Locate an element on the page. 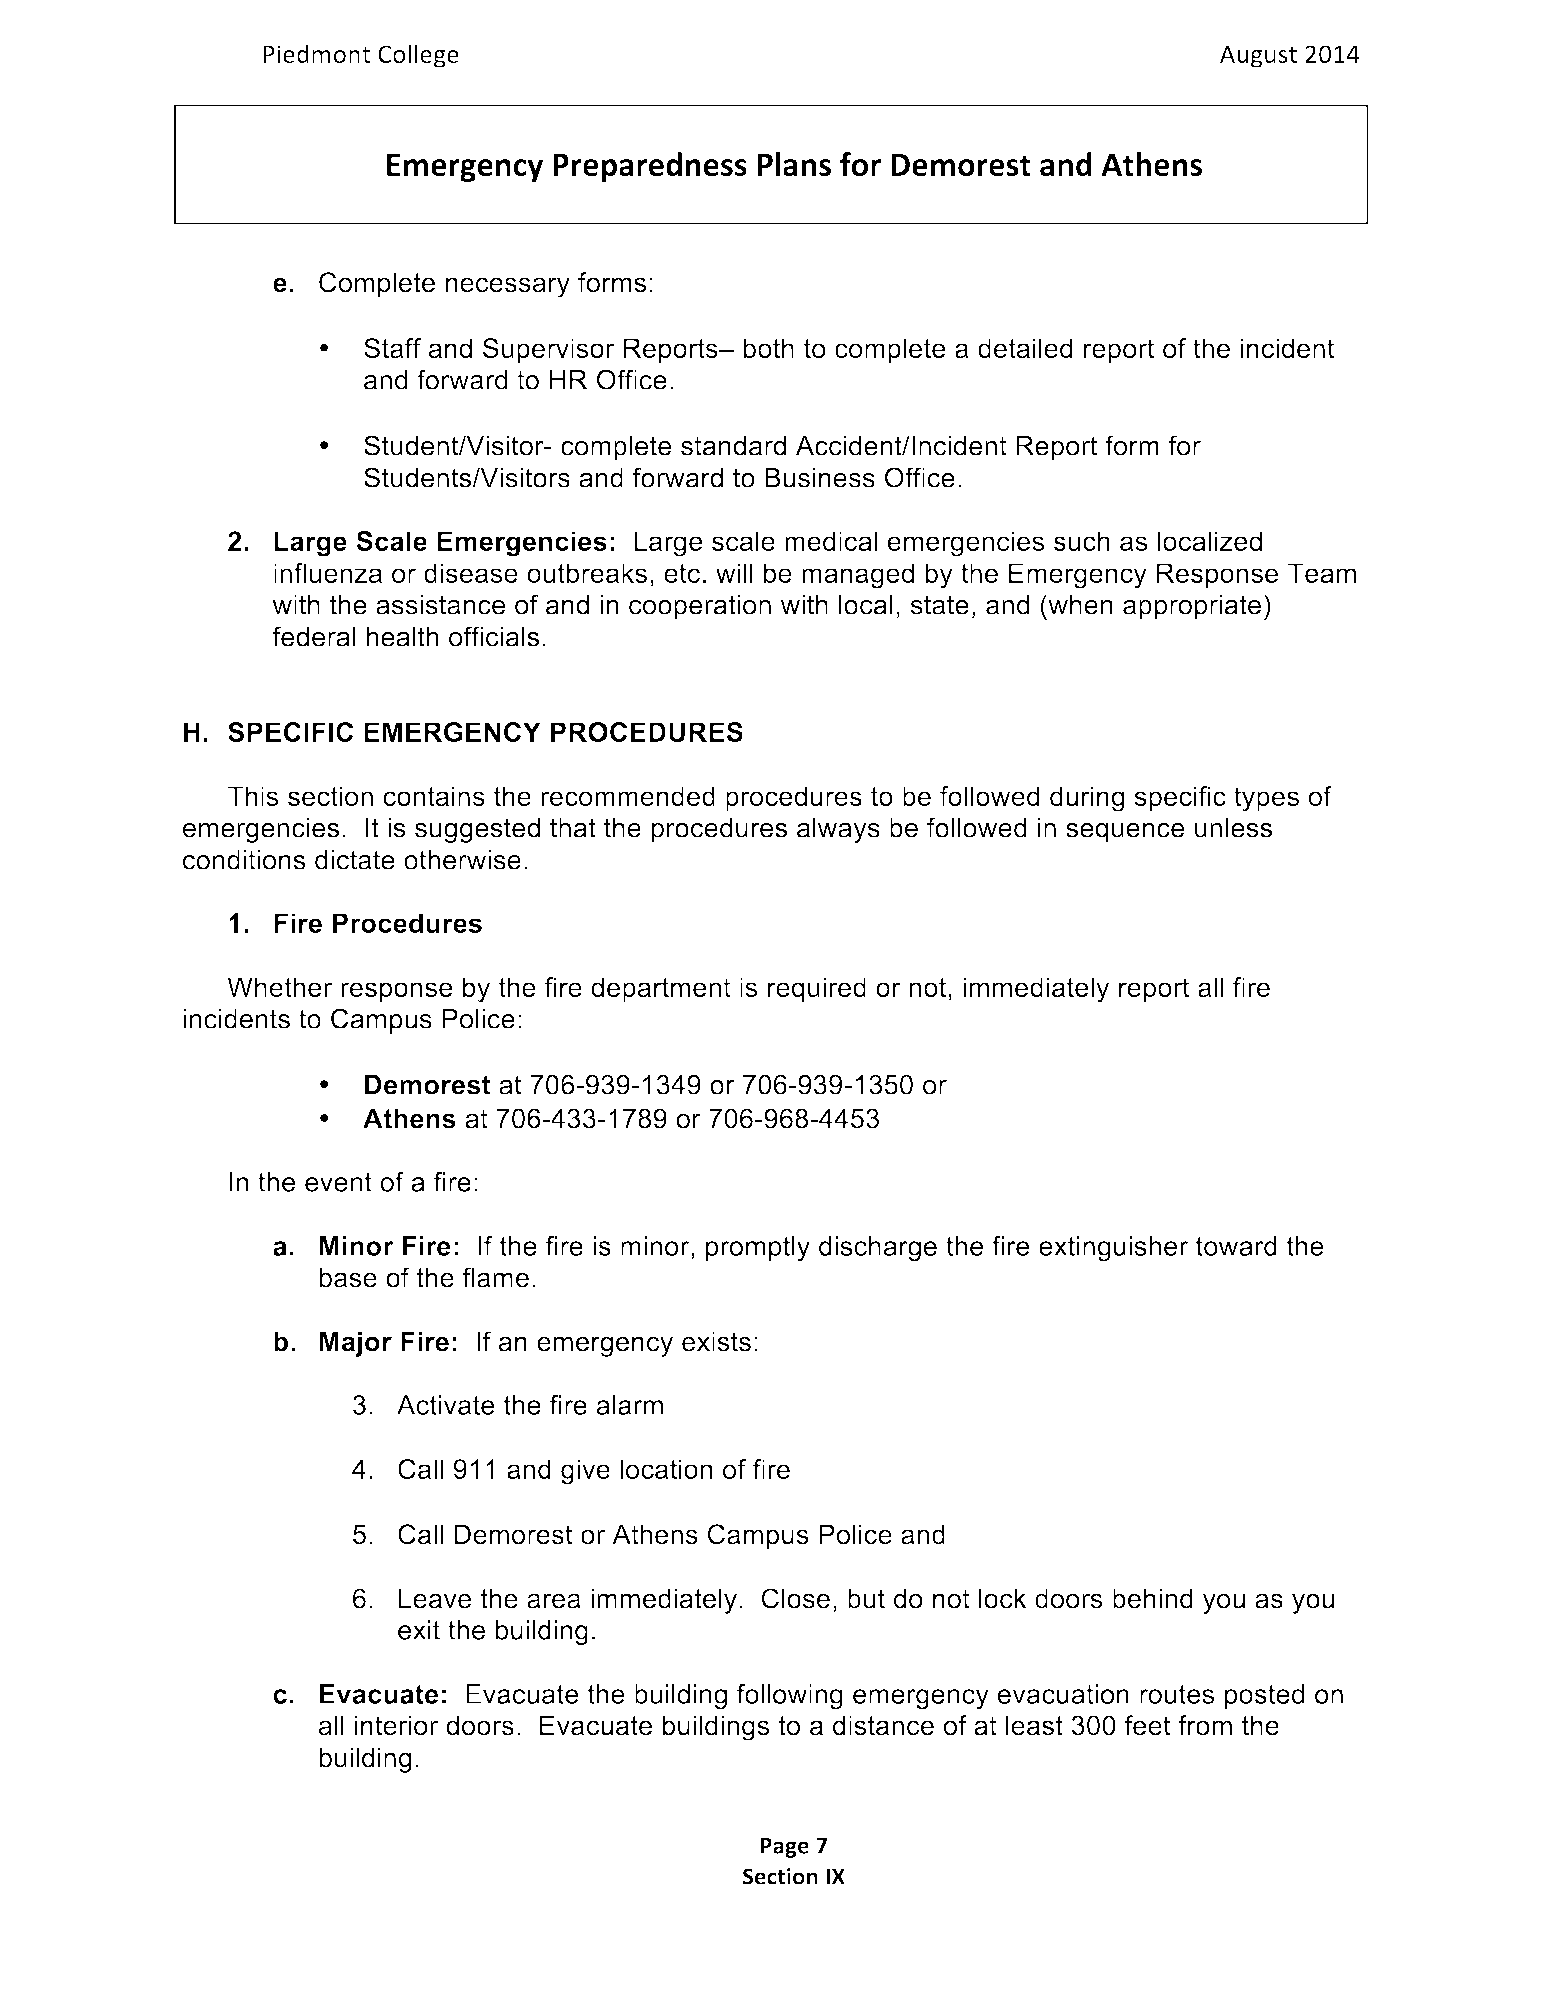  following is located at coordinates (790, 1697).
